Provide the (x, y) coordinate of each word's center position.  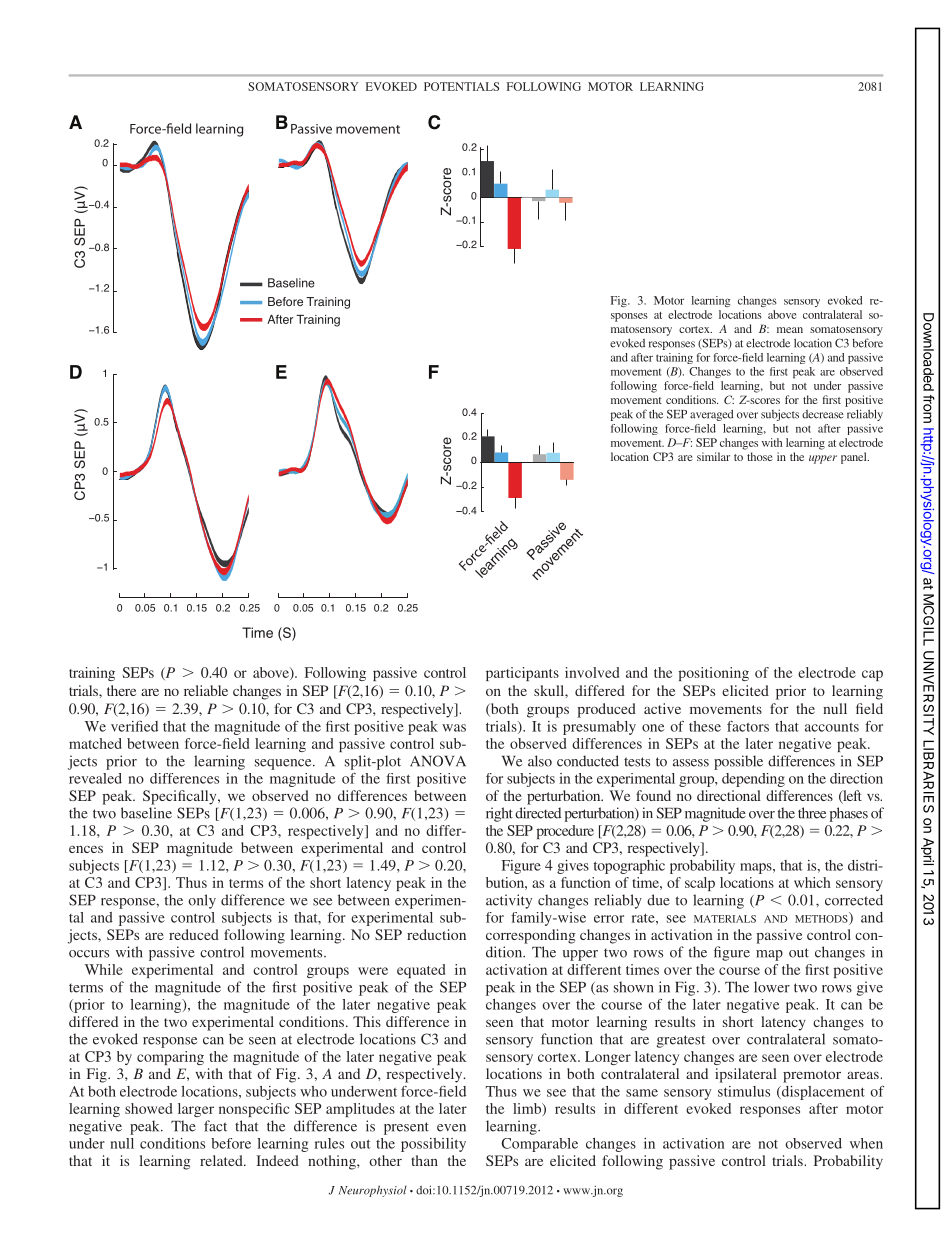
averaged (712, 415)
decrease (823, 414)
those (760, 456)
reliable (206, 690)
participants (522, 674)
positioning (714, 674)
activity (509, 901)
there (121, 690)
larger (196, 1110)
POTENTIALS (461, 86)
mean (790, 330)
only (202, 901)
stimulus (744, 1091)
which (812, 882)
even (451, 1128)
